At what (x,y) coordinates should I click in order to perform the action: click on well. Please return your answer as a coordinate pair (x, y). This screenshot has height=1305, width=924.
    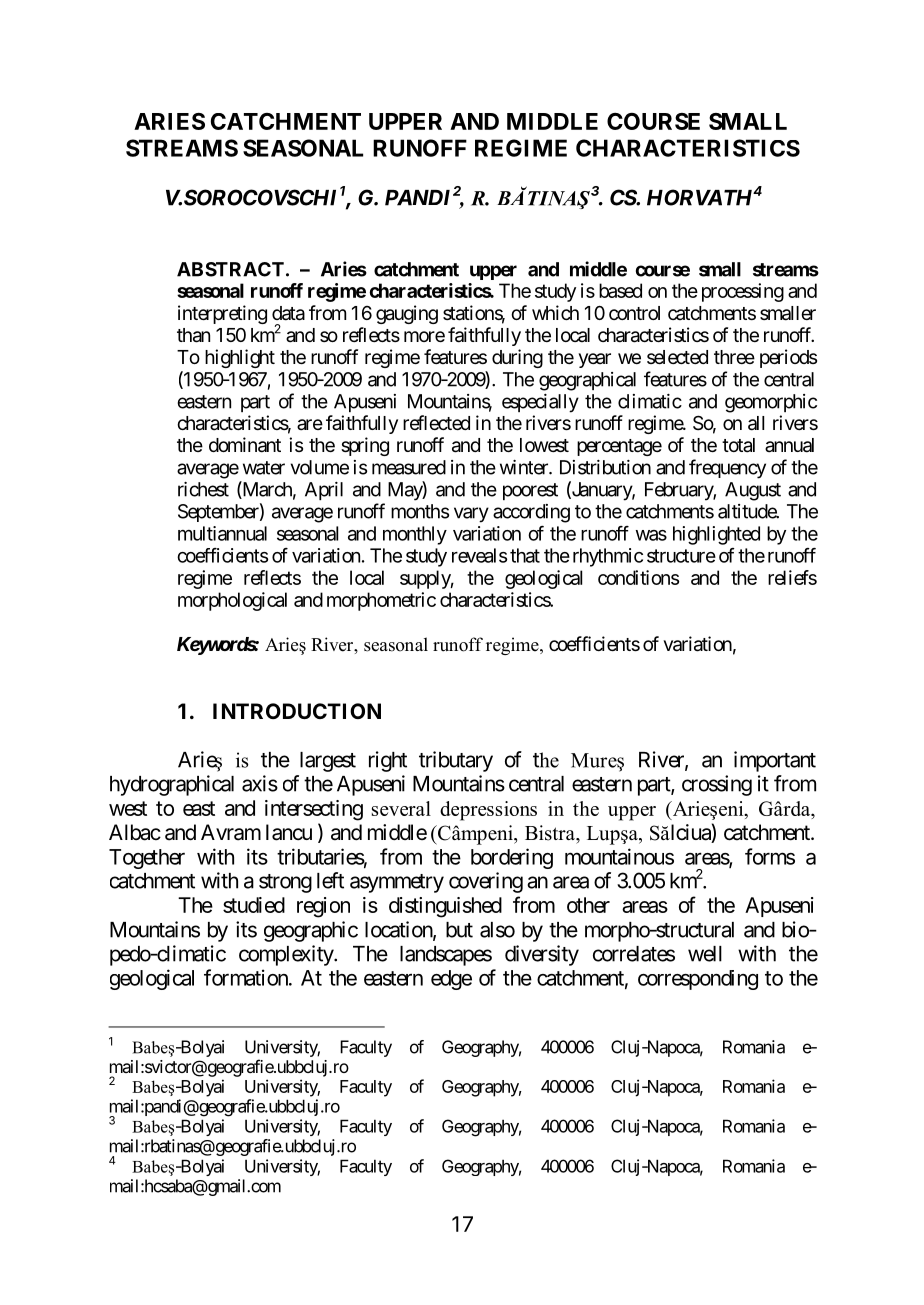
    Looking at the image, I should click on (705, 954).
